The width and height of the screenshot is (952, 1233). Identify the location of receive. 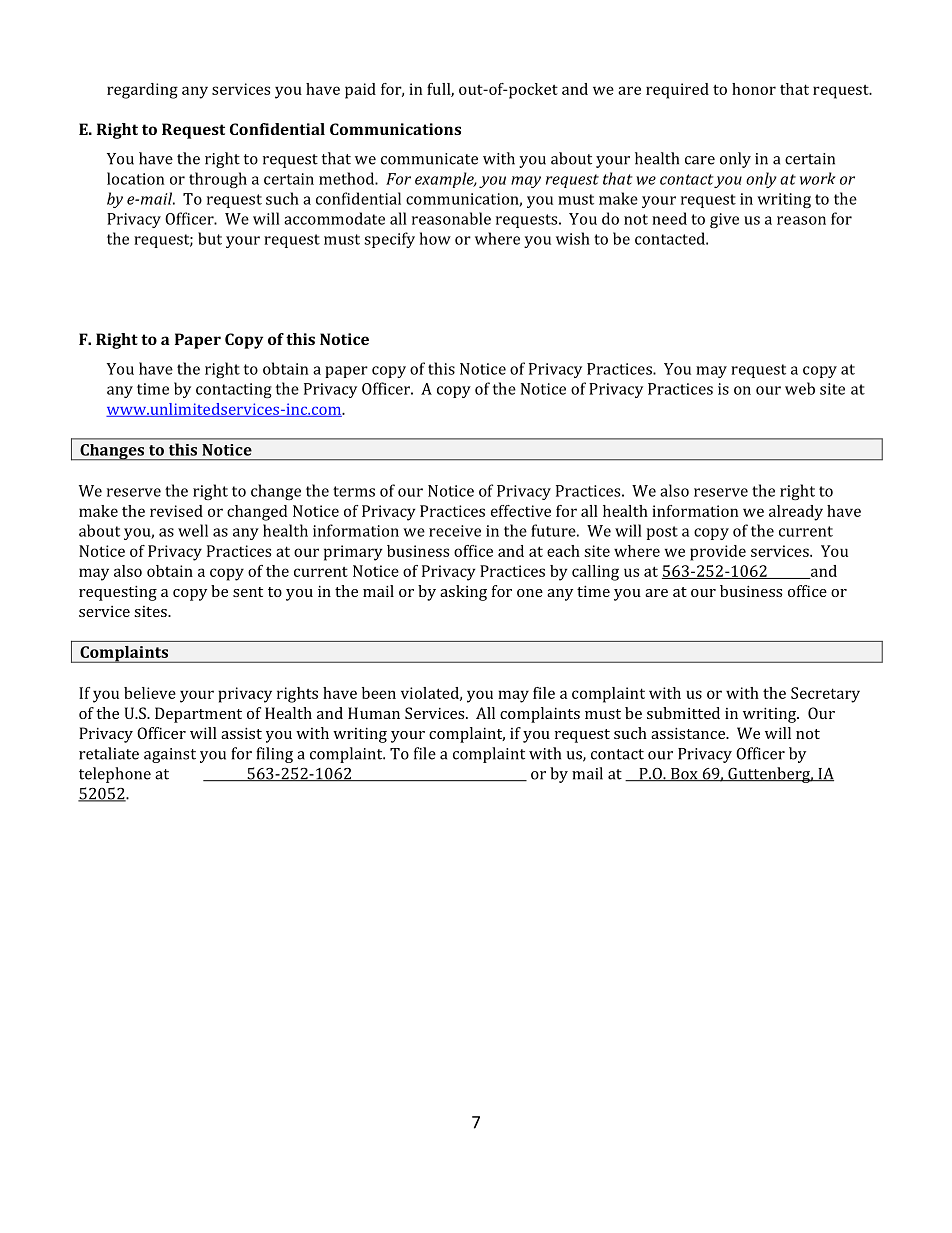
(455, 531).
